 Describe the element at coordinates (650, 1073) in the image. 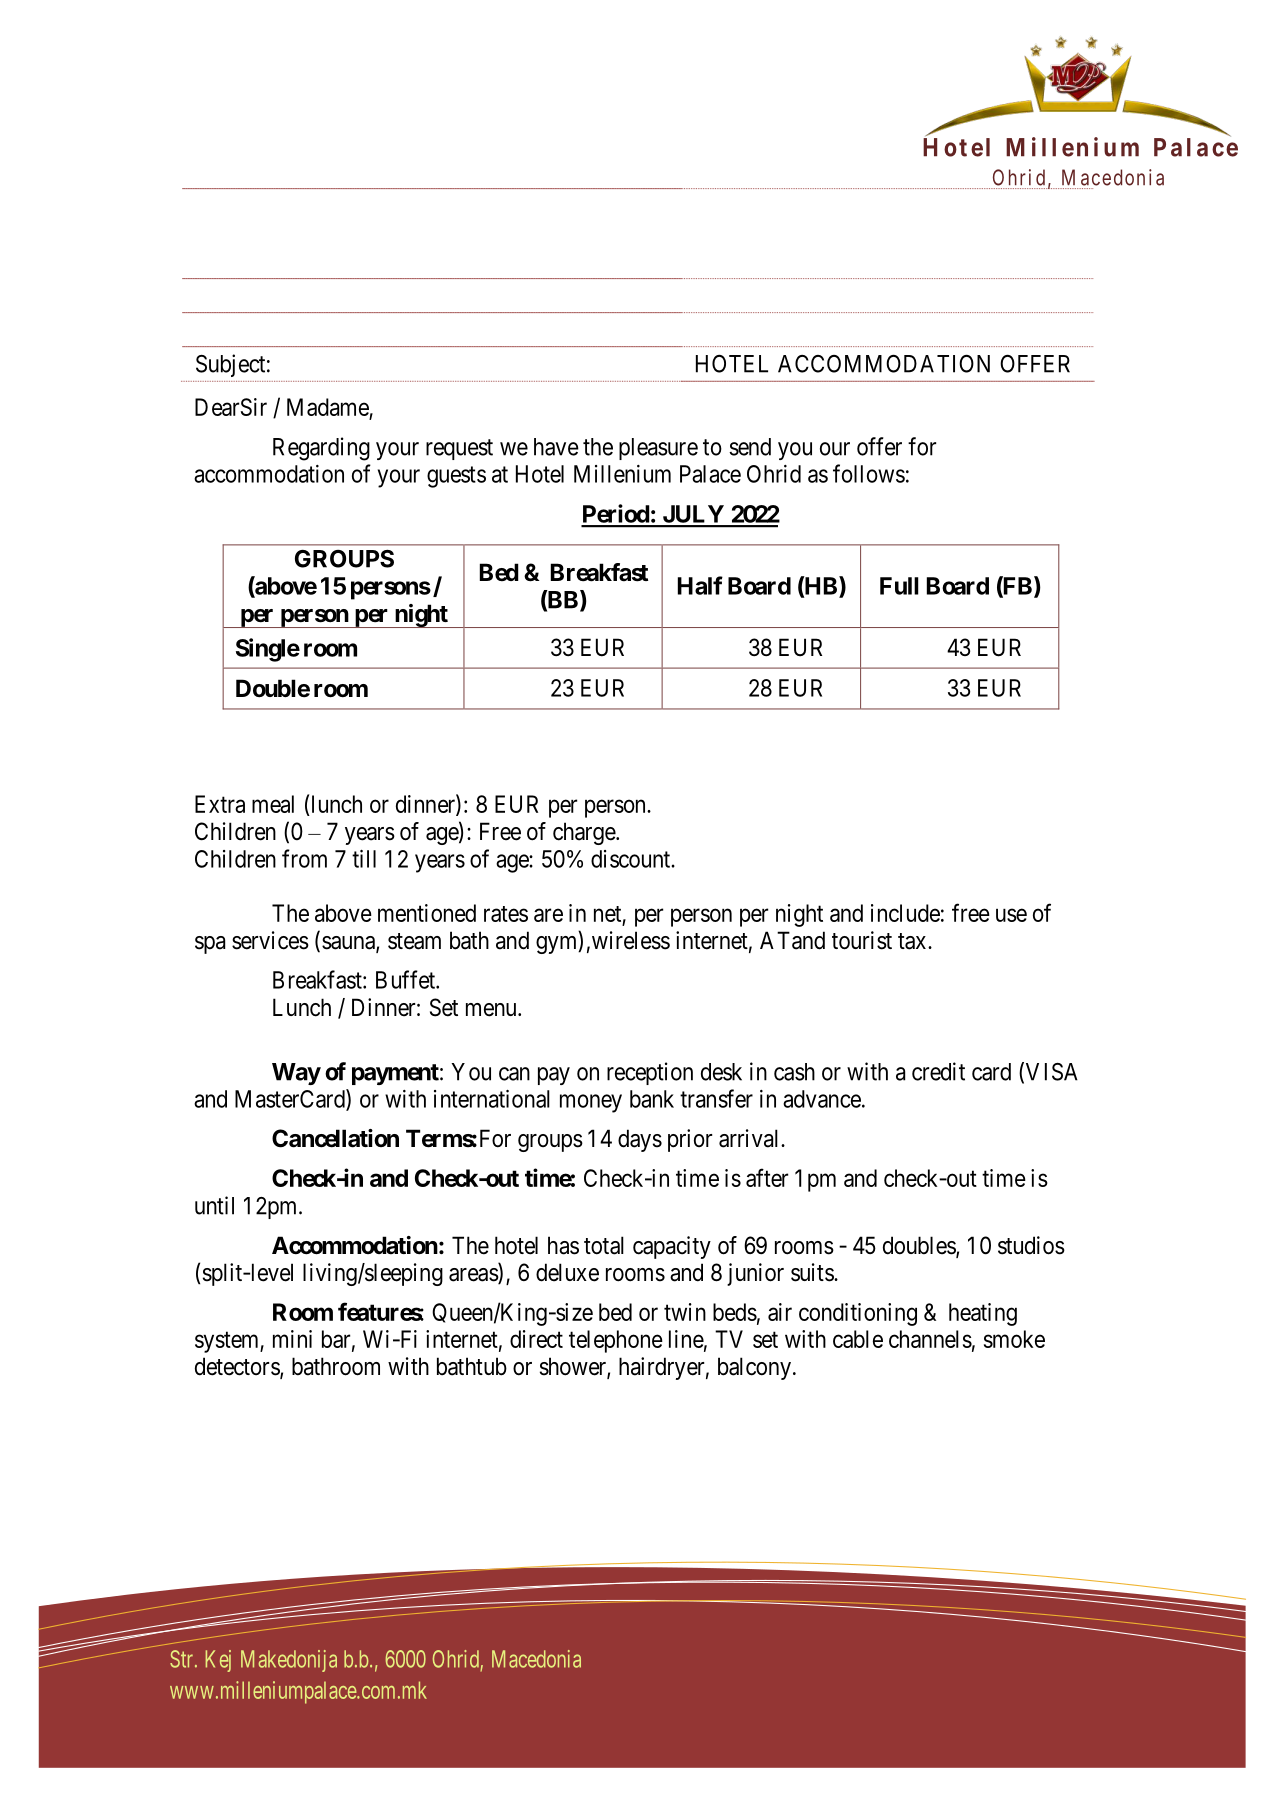

I see `reception` at that location.
